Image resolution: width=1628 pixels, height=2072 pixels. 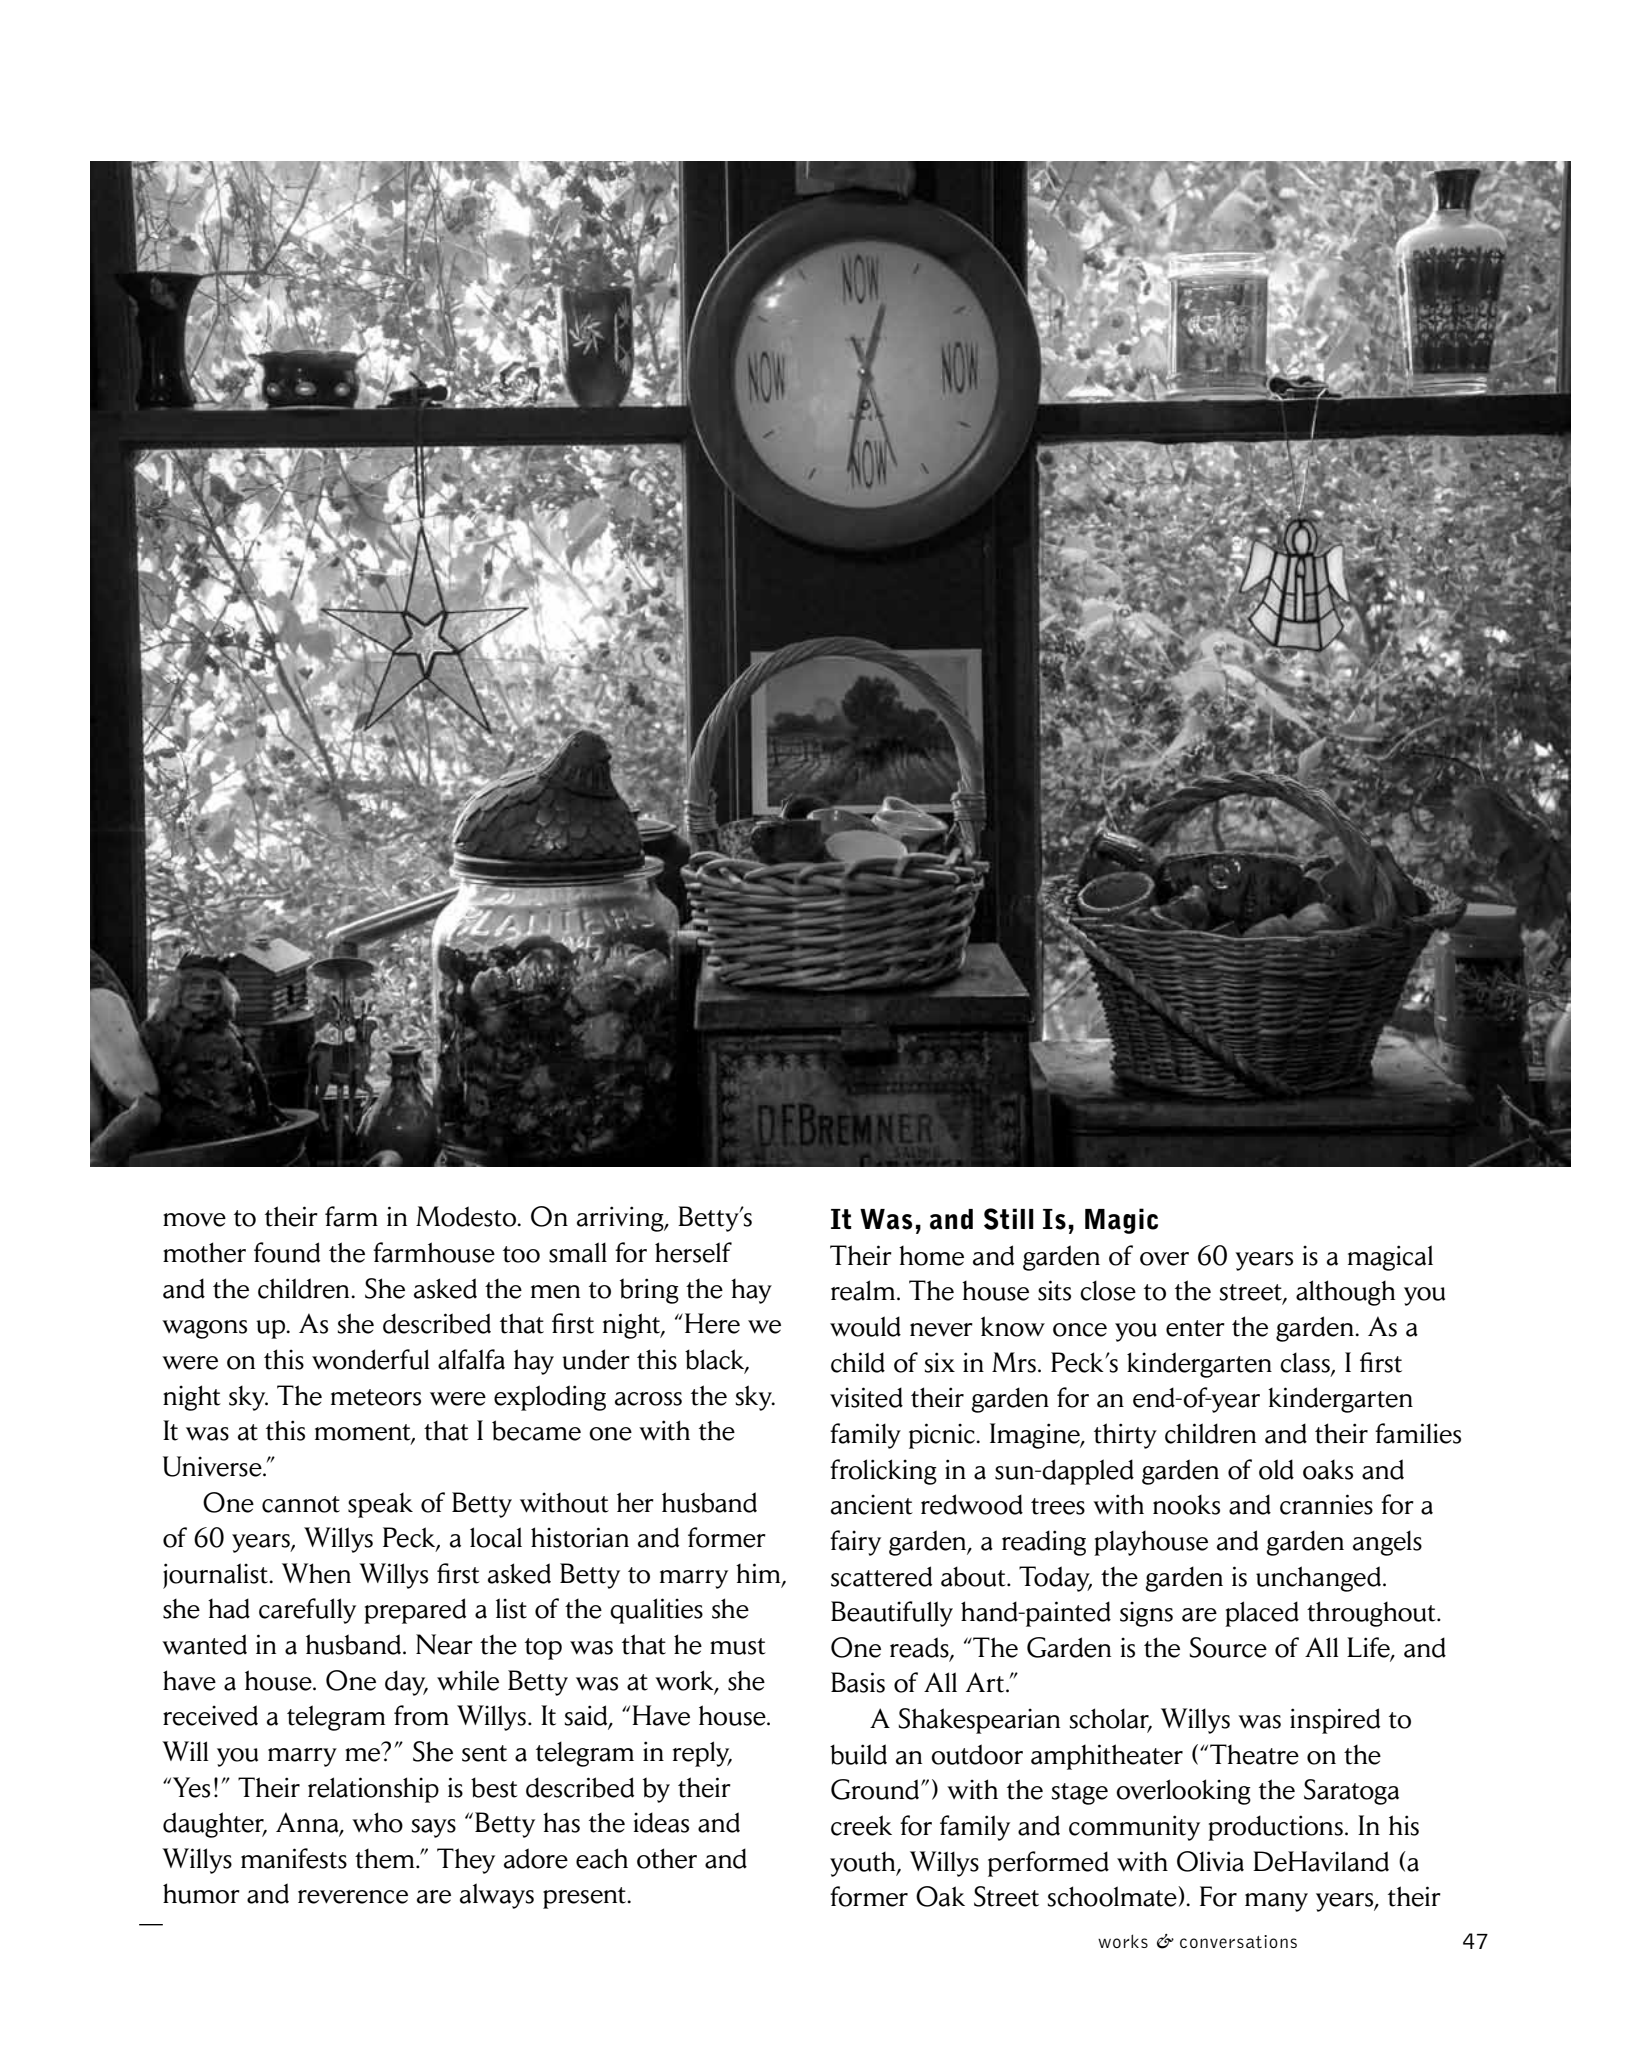 I want to click on found, so click(x=287, y=1252).
